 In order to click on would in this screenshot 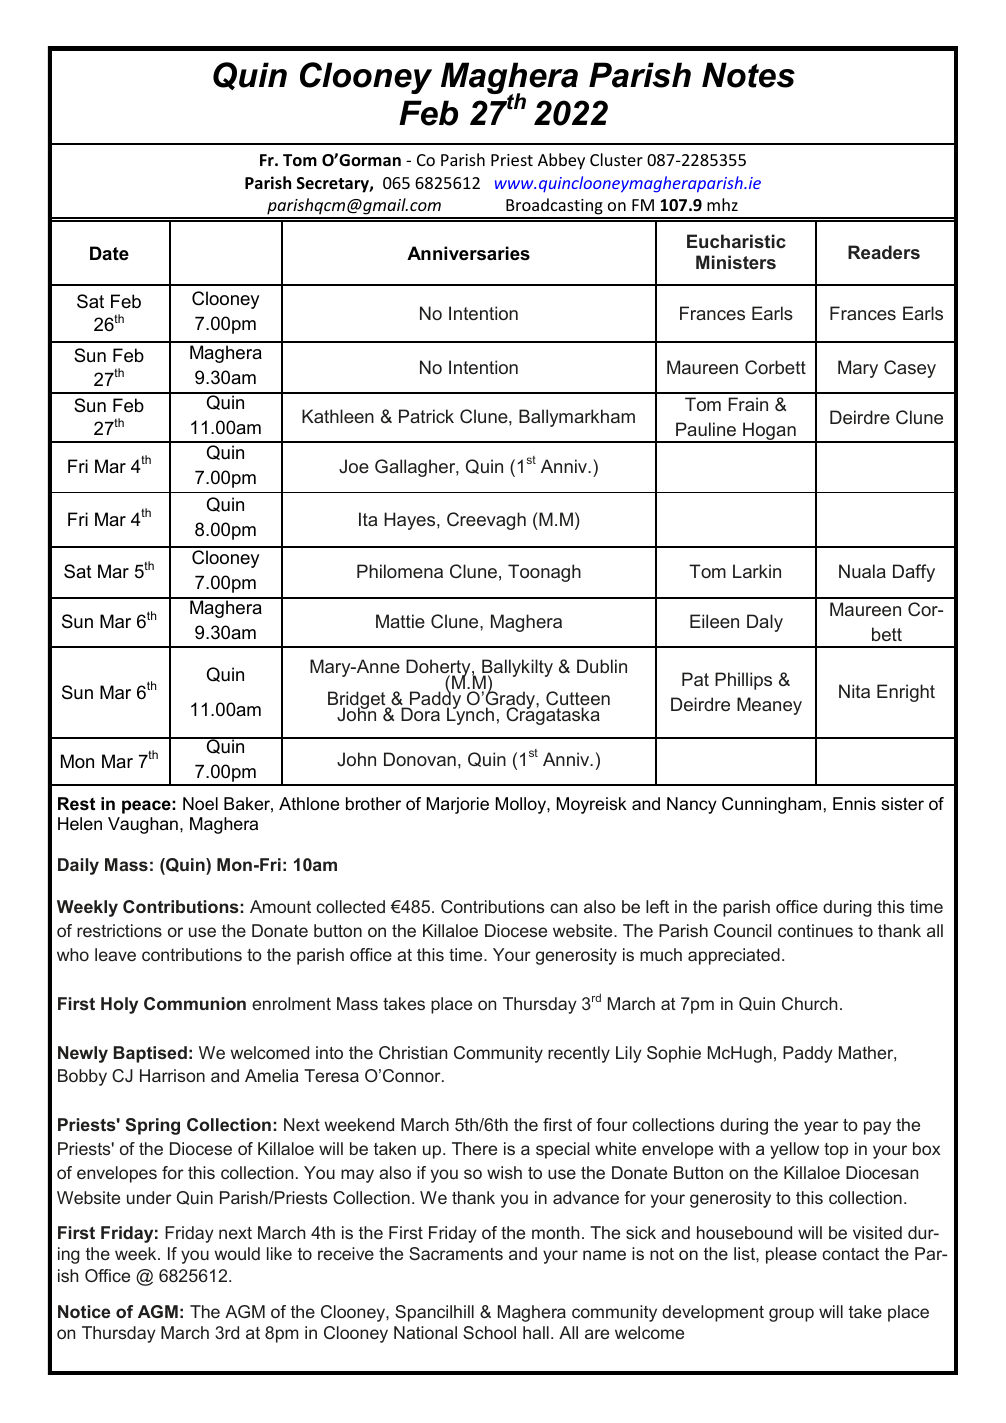, I will do `click(237, 1253)`.
